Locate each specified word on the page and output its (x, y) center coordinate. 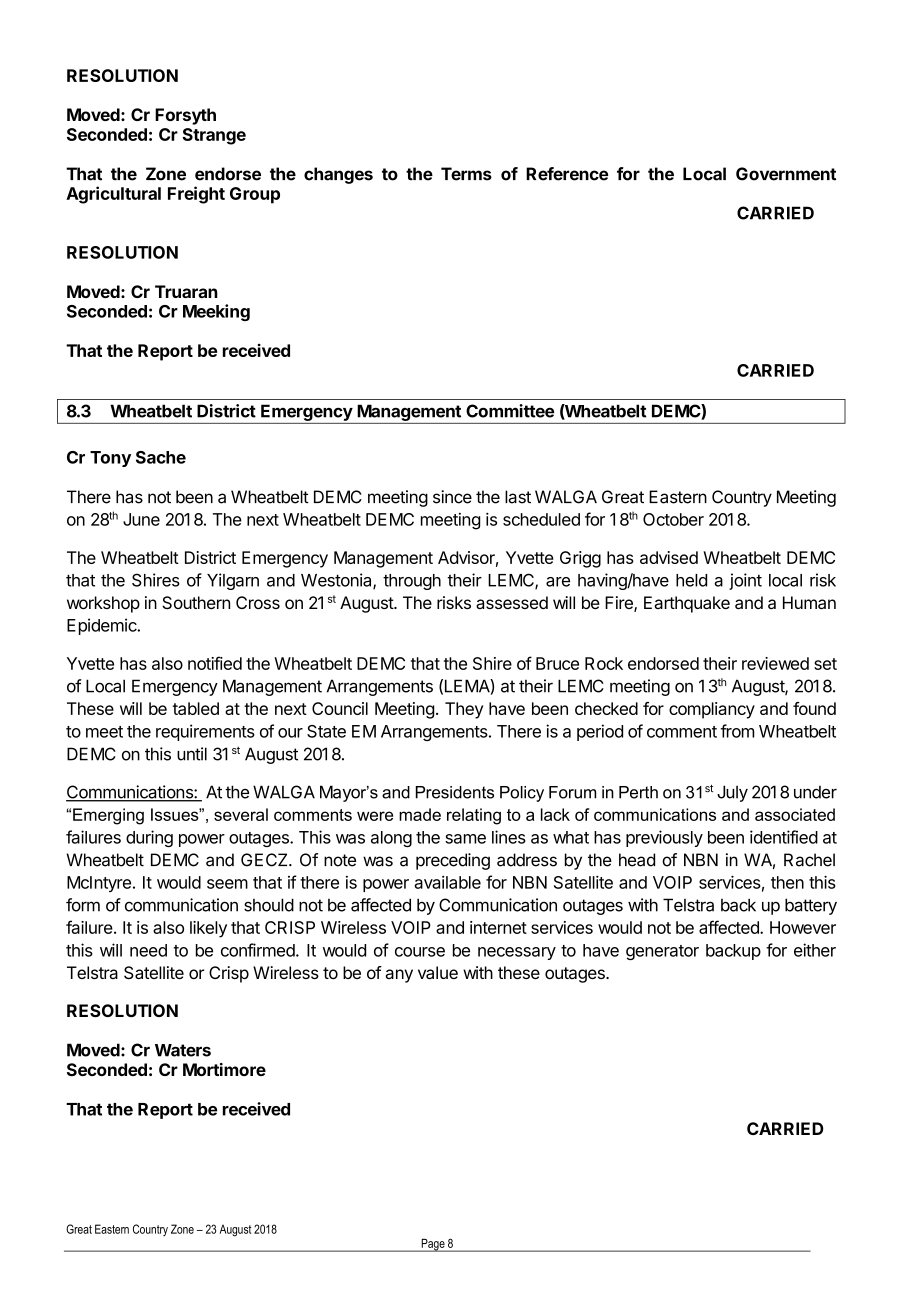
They (464, 710)
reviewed (775, 663)
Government (786, 174)
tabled (196, 708)
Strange (214, 136)
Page (433, 1245)
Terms (466, 174)
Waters (183, 1050)
